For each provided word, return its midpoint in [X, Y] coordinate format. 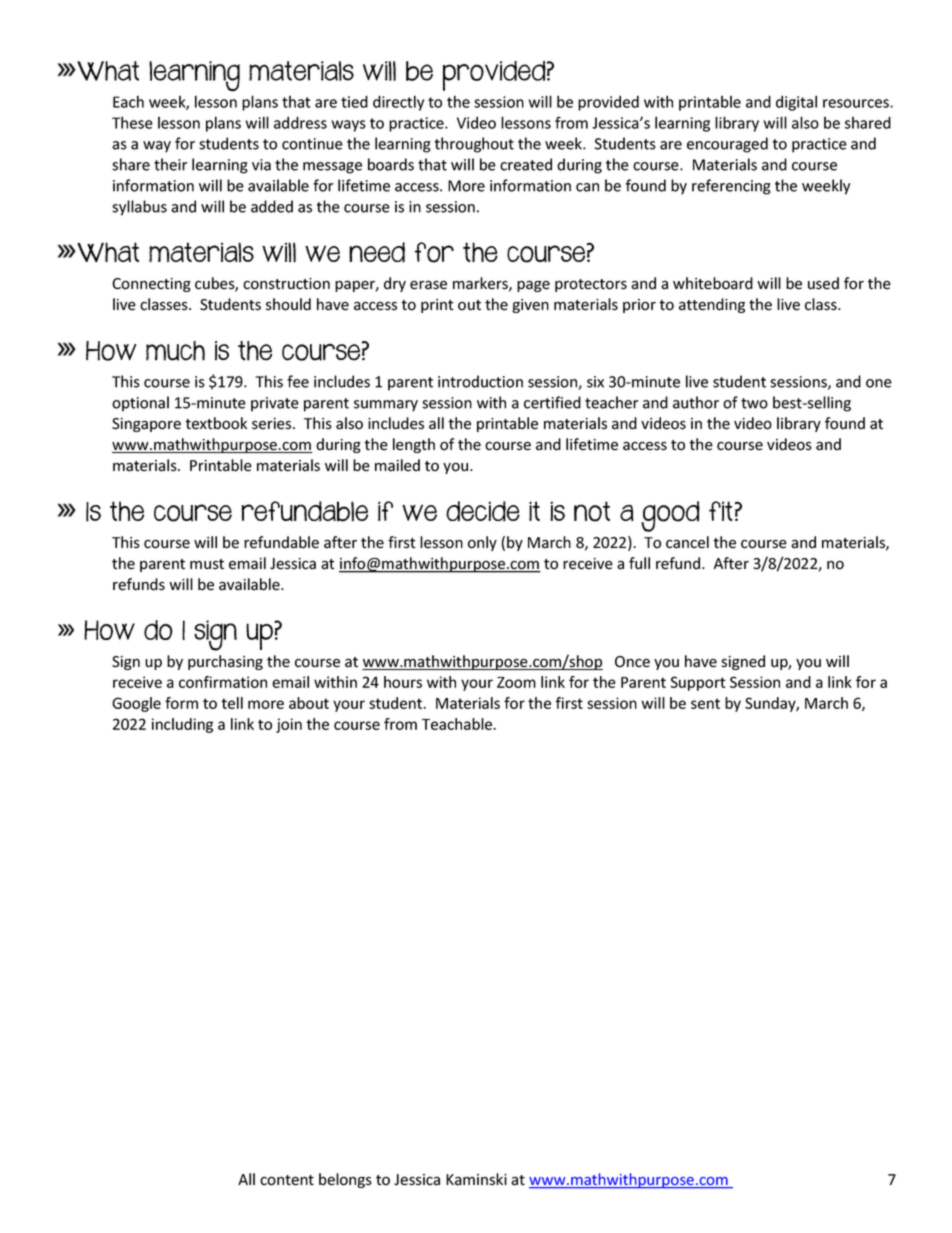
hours [403, 682]
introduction [480, 381]
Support [698, 683]
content [287, 1180]
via [261, 165]
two [754, 403]
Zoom [516, 682]
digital [796, 103]
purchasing [225, 662]
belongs [345, 1180]
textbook [216, 423]
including [182, 725]
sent [705, 703]
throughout [474, 145]
